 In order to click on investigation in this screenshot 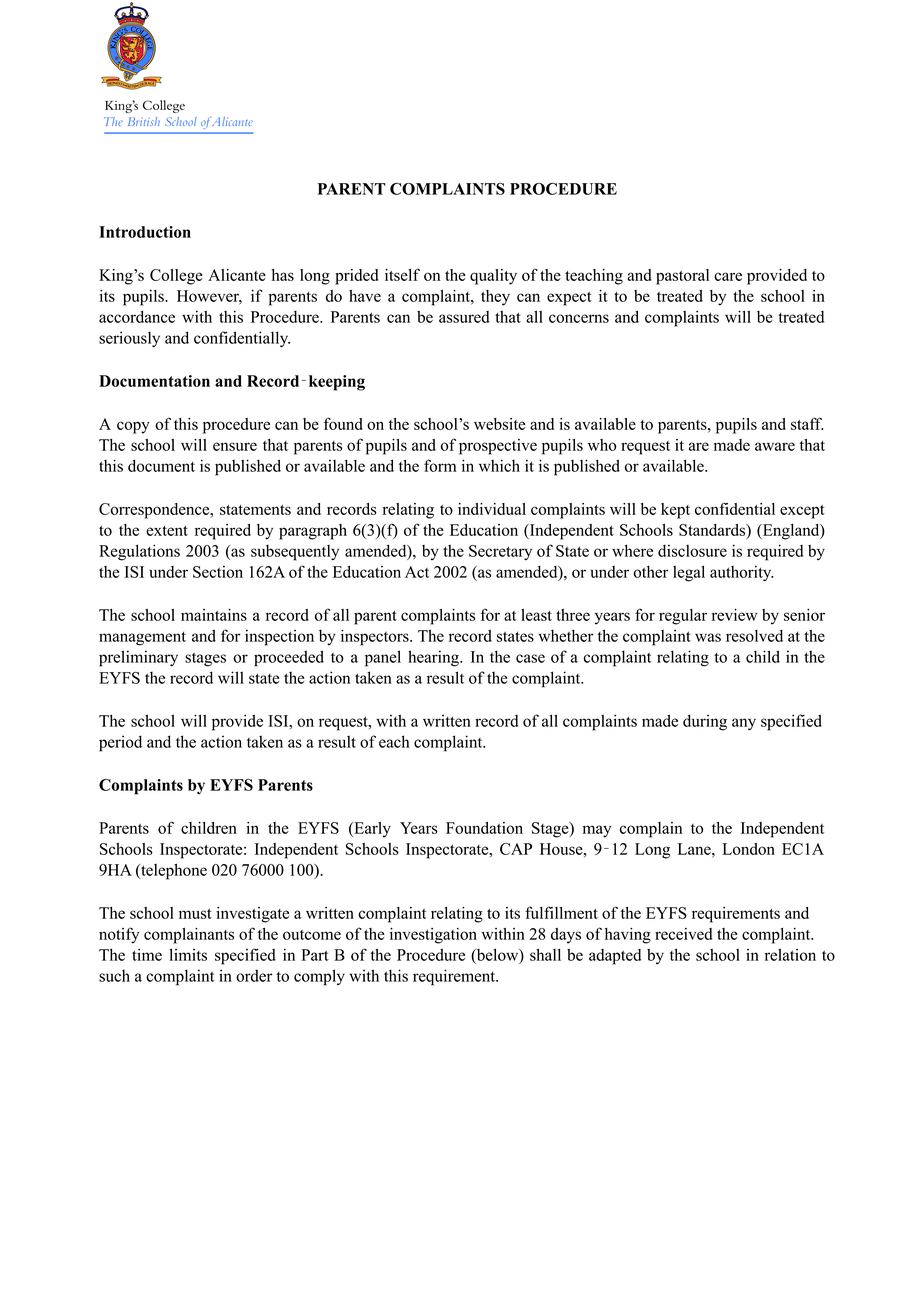, I will do `click(433, 936)`.
